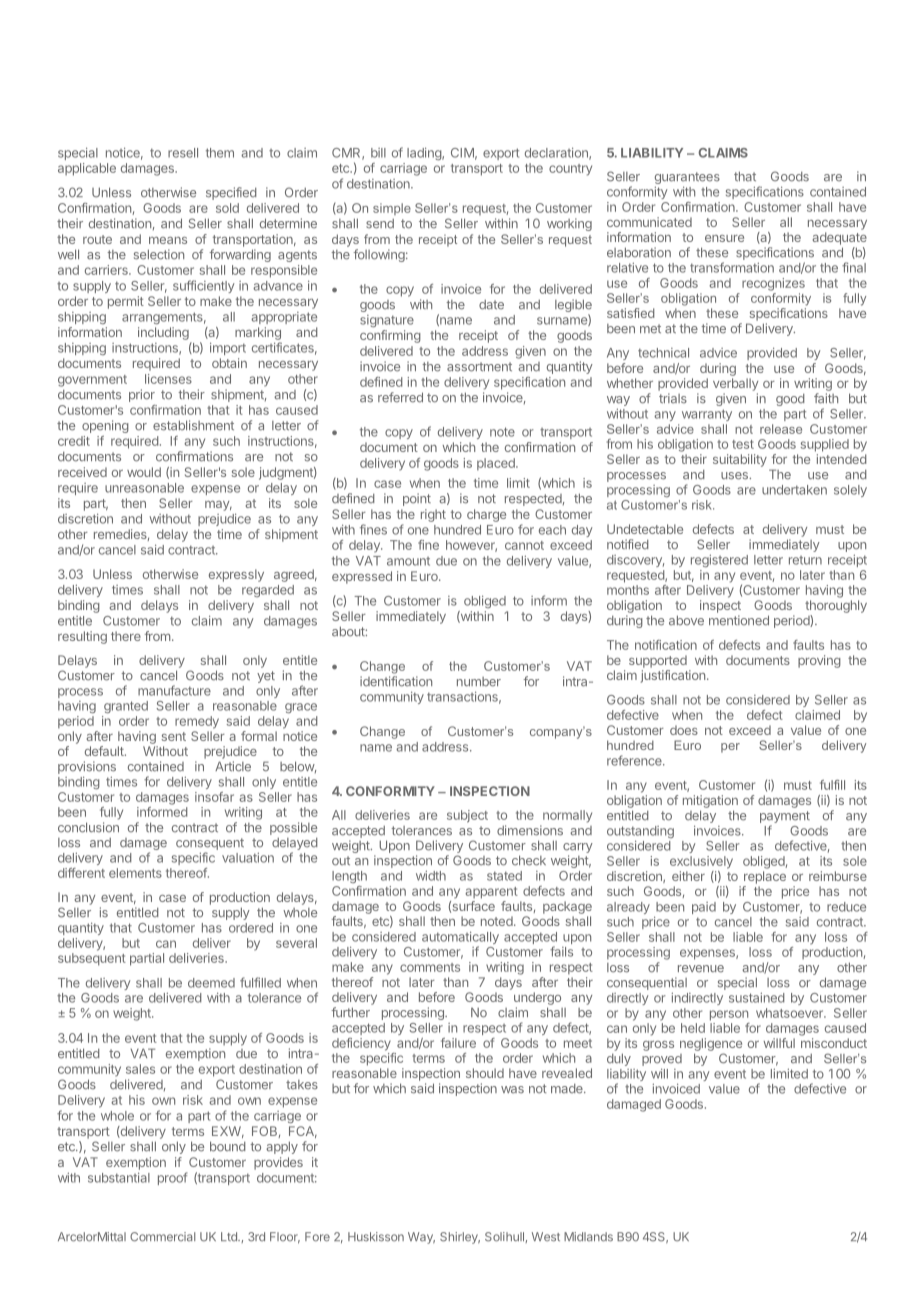 Image resolution: width=924 pixels, height=1308 pixels. What do you see at coordinates (172, 1178) in the page?
I see `proof` at bounding box center [172, 1178].
